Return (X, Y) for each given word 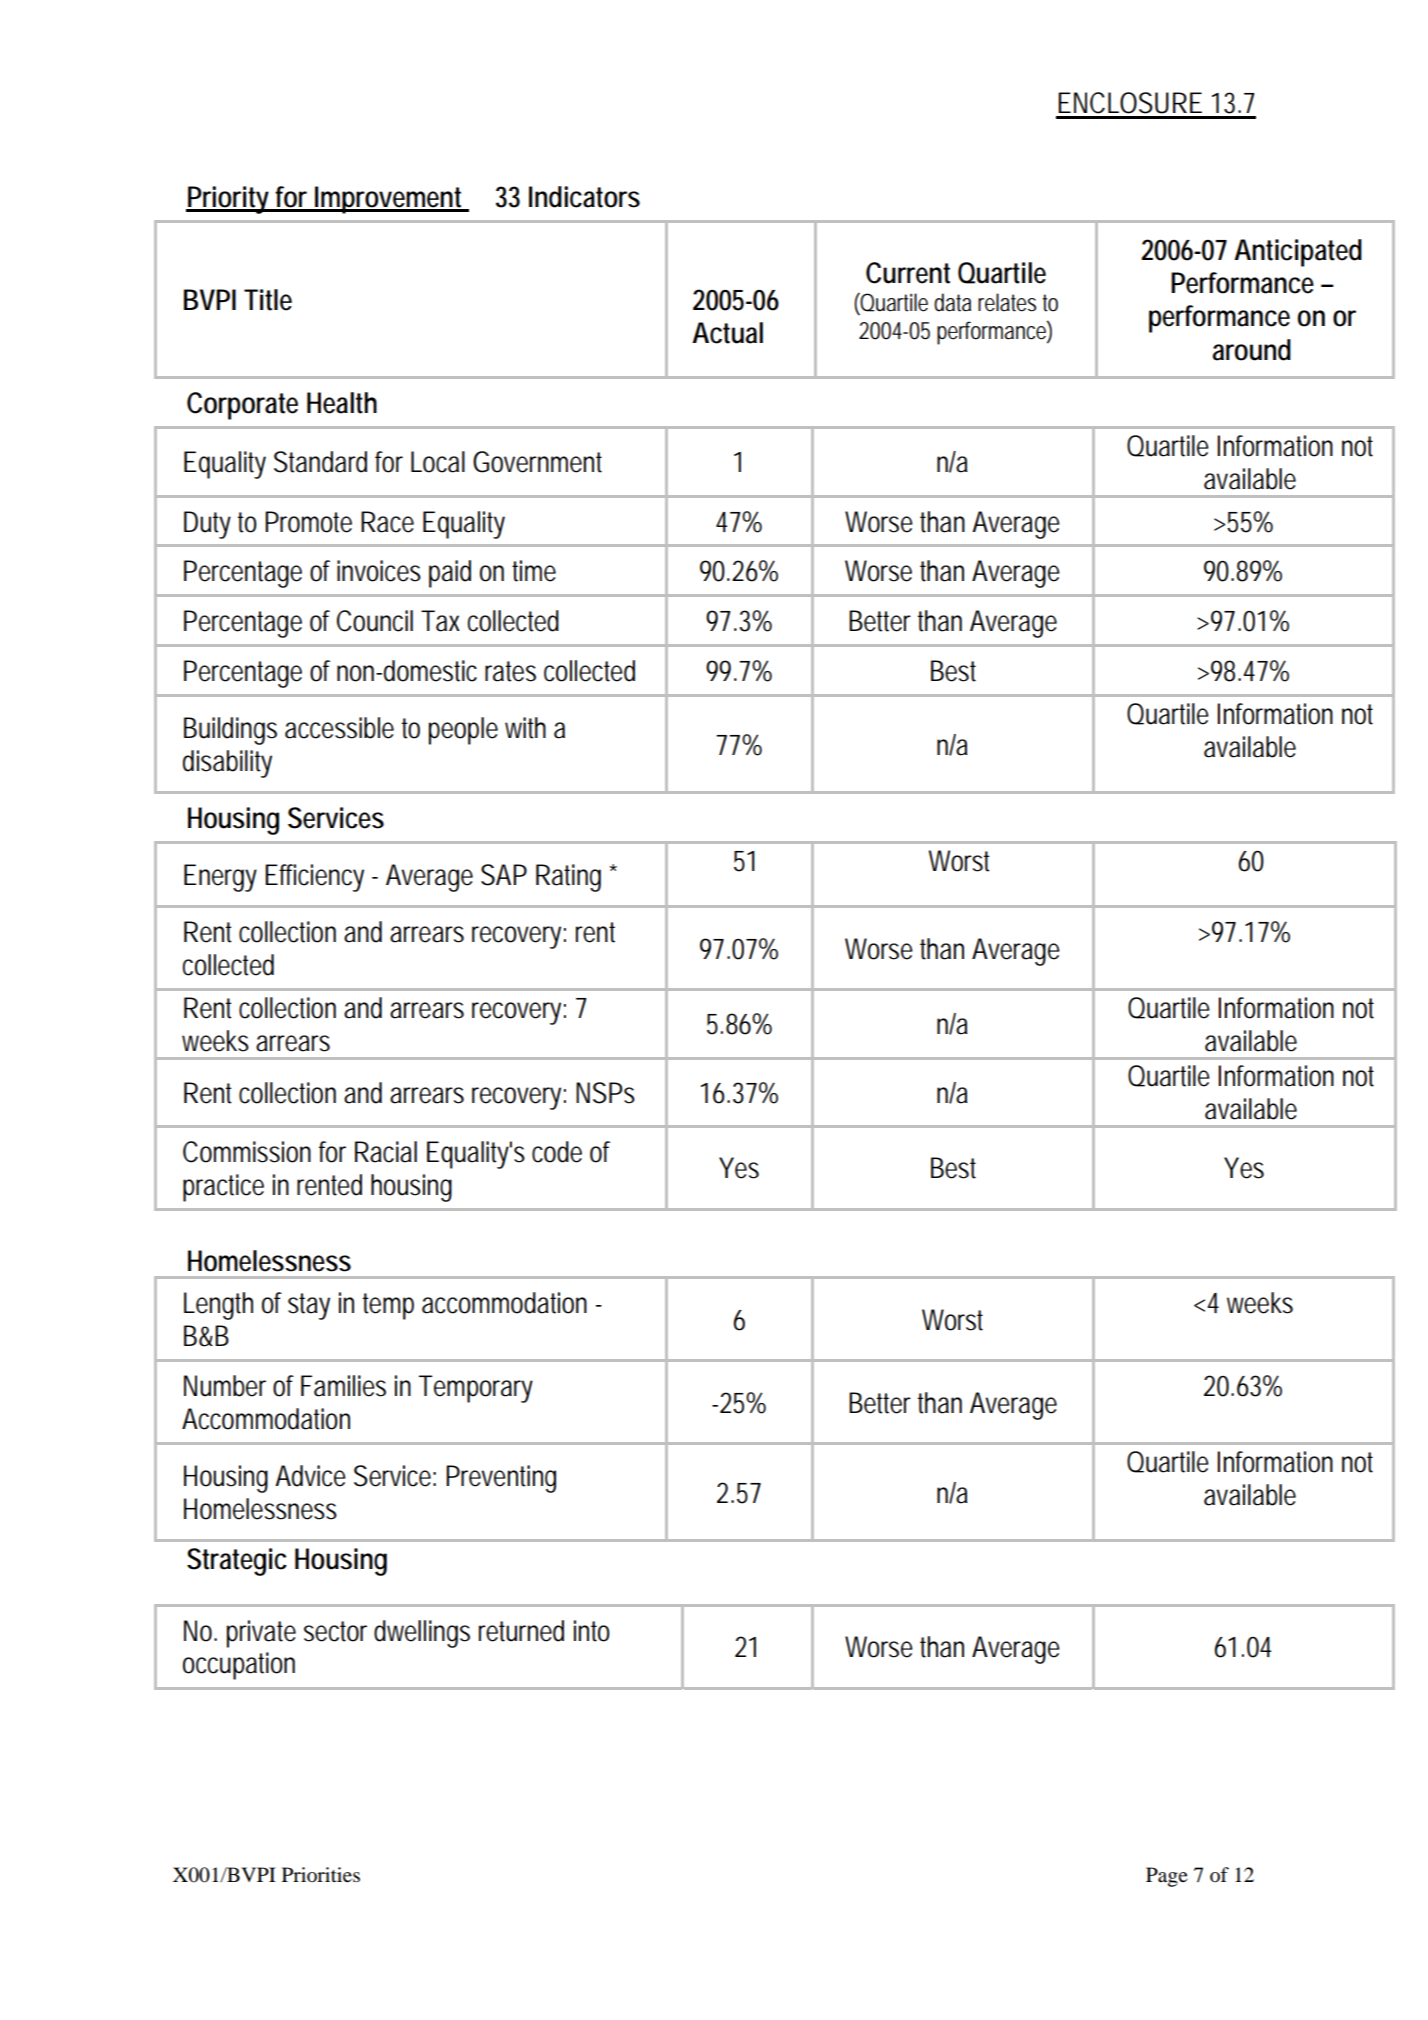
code (557, 1152)
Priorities (321, 1875)
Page (1167, 1877)
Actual (727, 333)
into (592, 1631)
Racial (386, 1152)
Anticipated (1298, 253)
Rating (568, 878)
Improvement (391, 200)
